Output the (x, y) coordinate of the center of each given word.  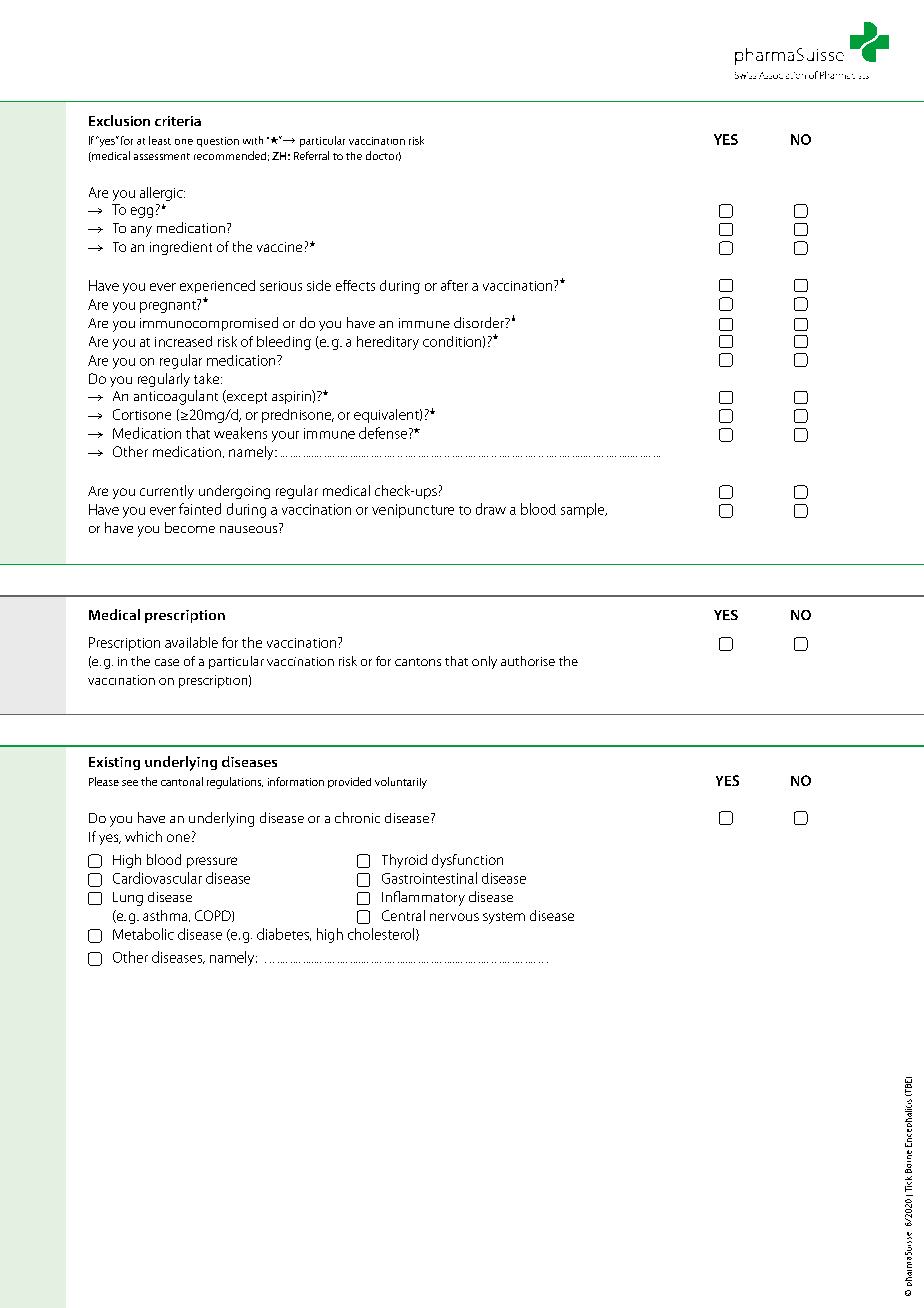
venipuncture (413, 511)
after (454, 285)
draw (491, 509)
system (504, 918)
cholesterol (382, 934)
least (160, 140)
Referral (311, 155)
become (190, 527)
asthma (166, 916)
